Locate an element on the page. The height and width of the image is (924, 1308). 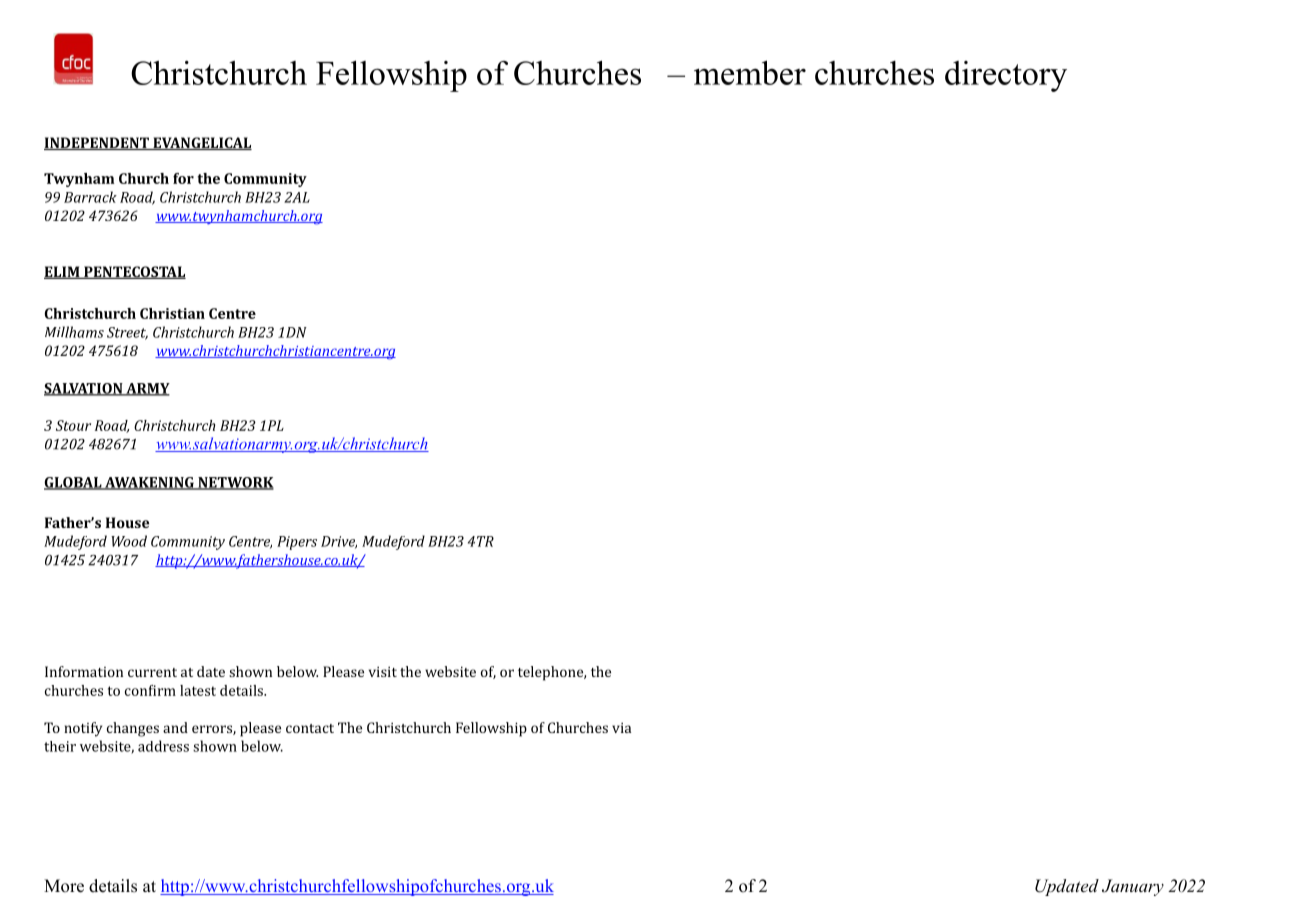
via is located at coordinates (621, 727).
